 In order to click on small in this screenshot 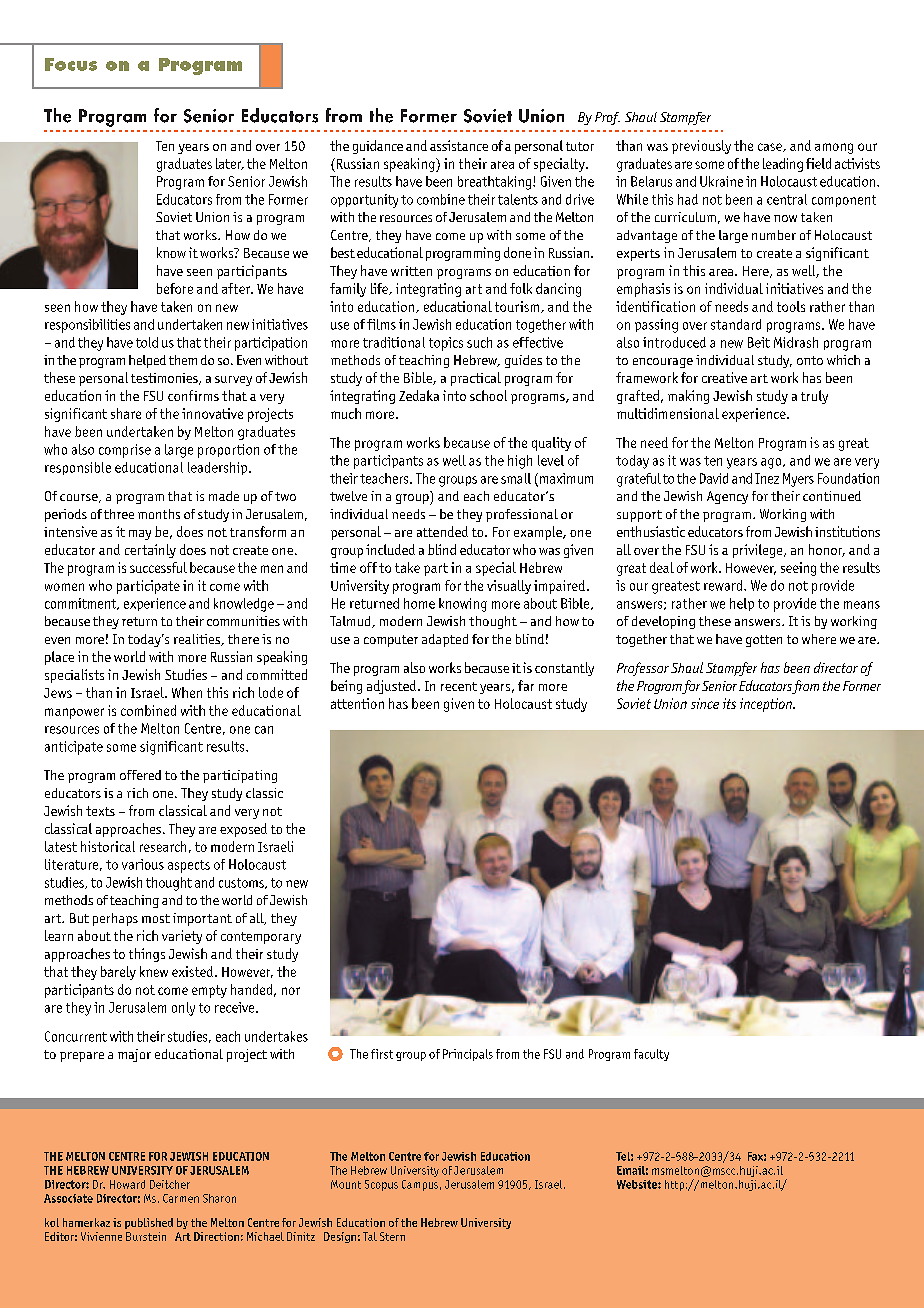, I will do `click(516, 478)`.
